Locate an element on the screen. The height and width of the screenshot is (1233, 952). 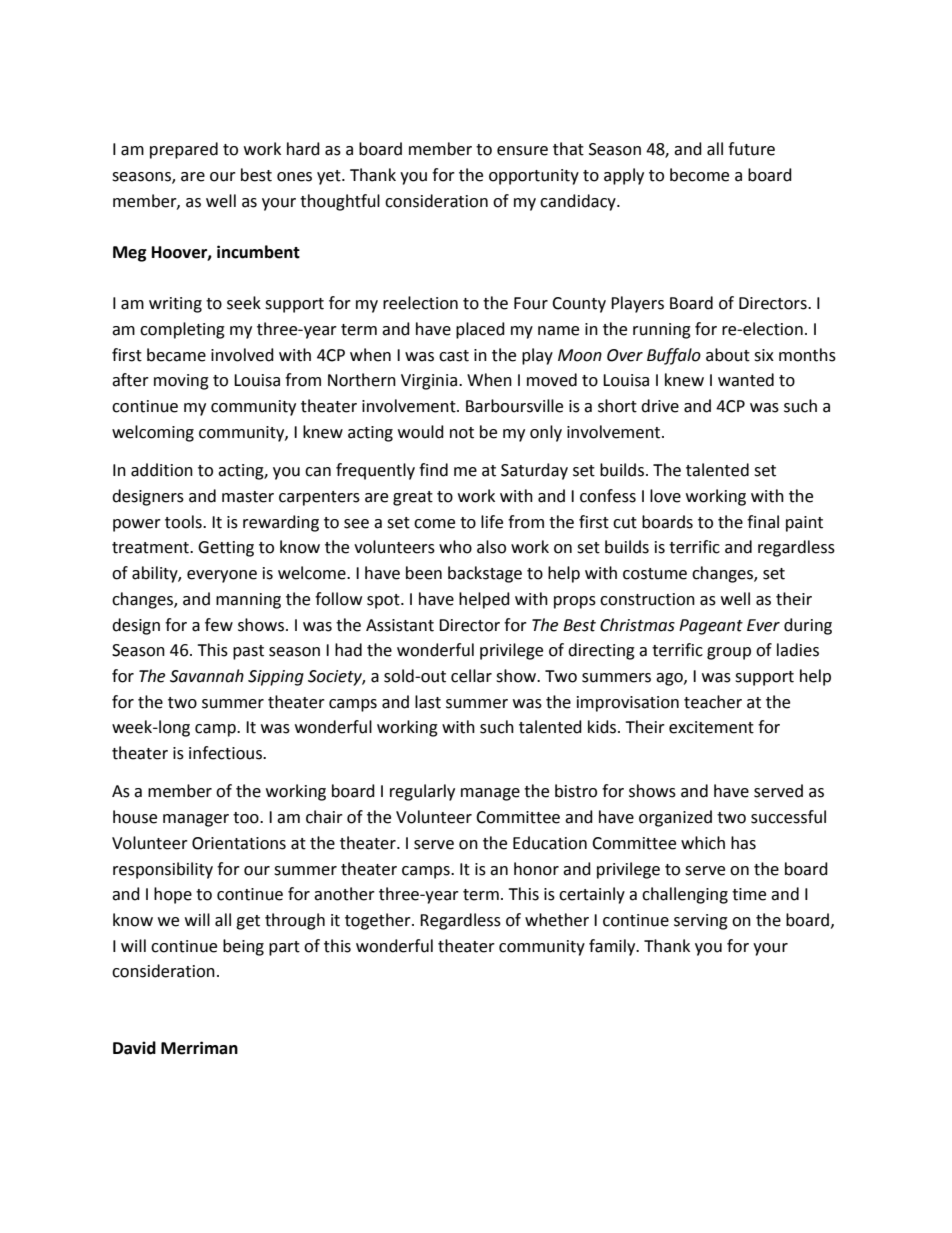
prepared is located at coordinates (184, 150).
